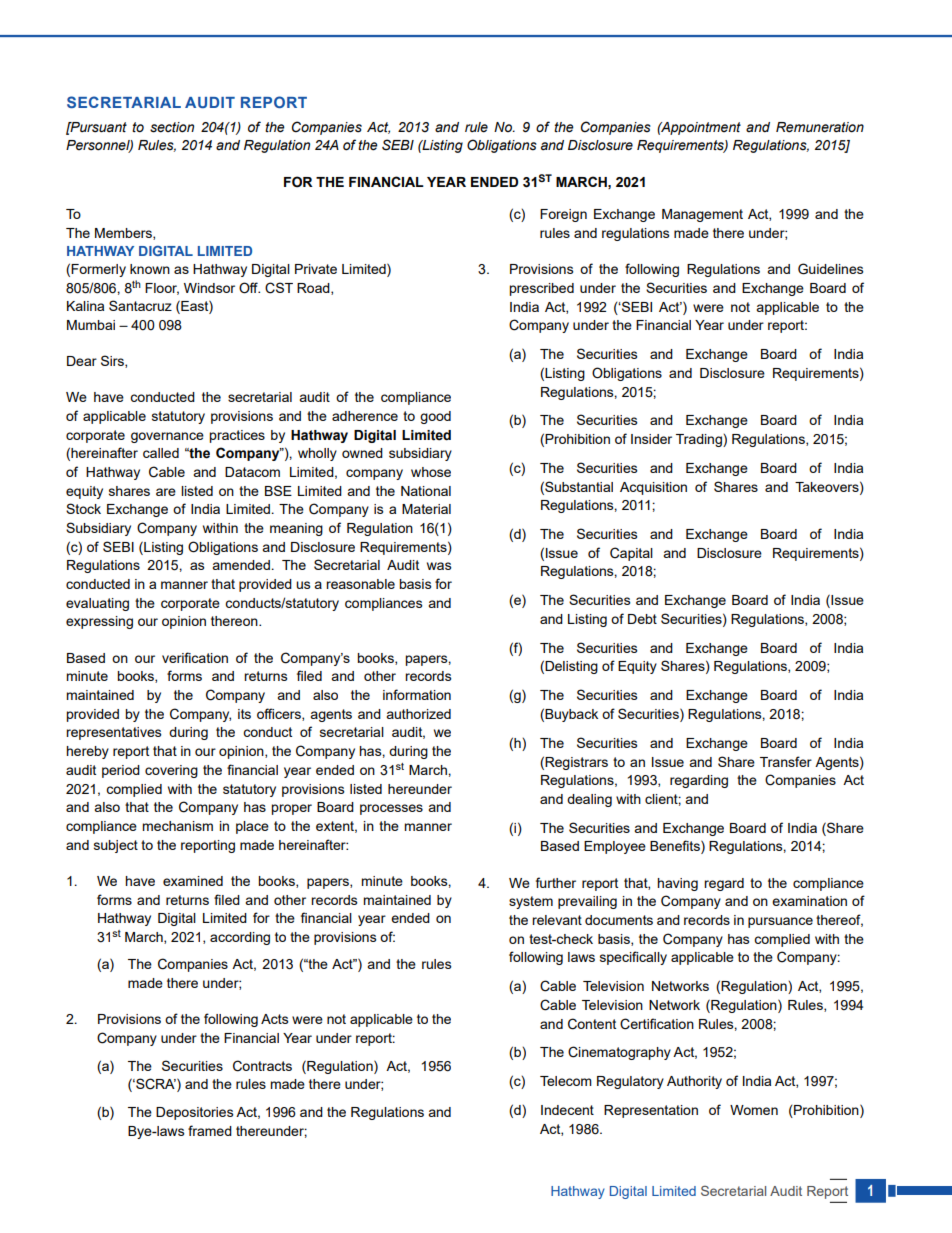 The width and height of the screenshot is (952, 1233). Describe the element at coordinates (642, 619) in the screenshot. I see `Debt` at that location.
